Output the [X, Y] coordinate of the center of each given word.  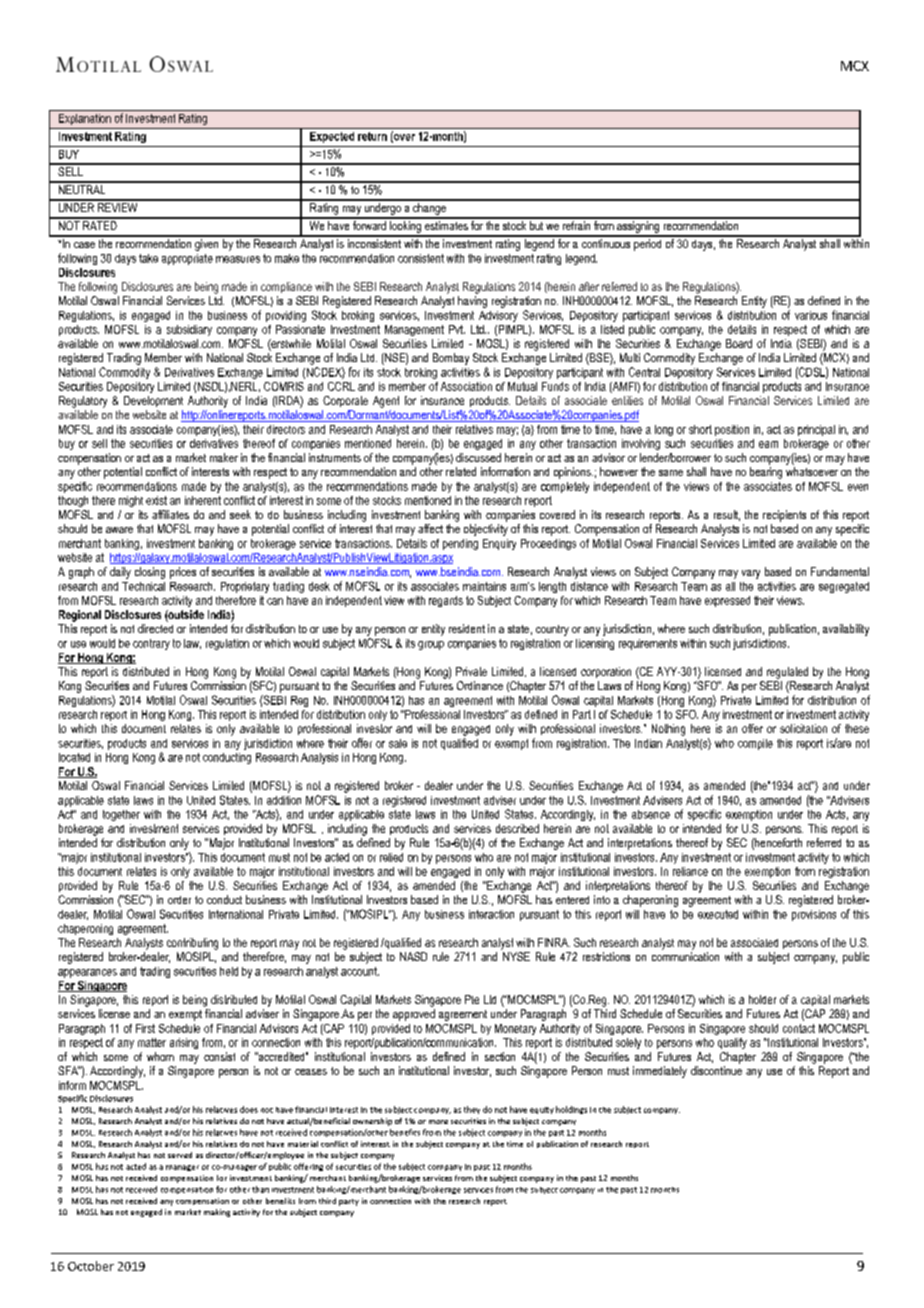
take [148, 258]
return [372, 136]
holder [762, 999]
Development [153, 401]
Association [466, 386]
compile [755, 744]
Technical [143, 586]
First [145, 1028]
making [217, 1213]
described [517, 828]
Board [739, 343]
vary [751, 574]
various [811, 315]
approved [414, 1015]
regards [446, 601]
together [121, 815]
